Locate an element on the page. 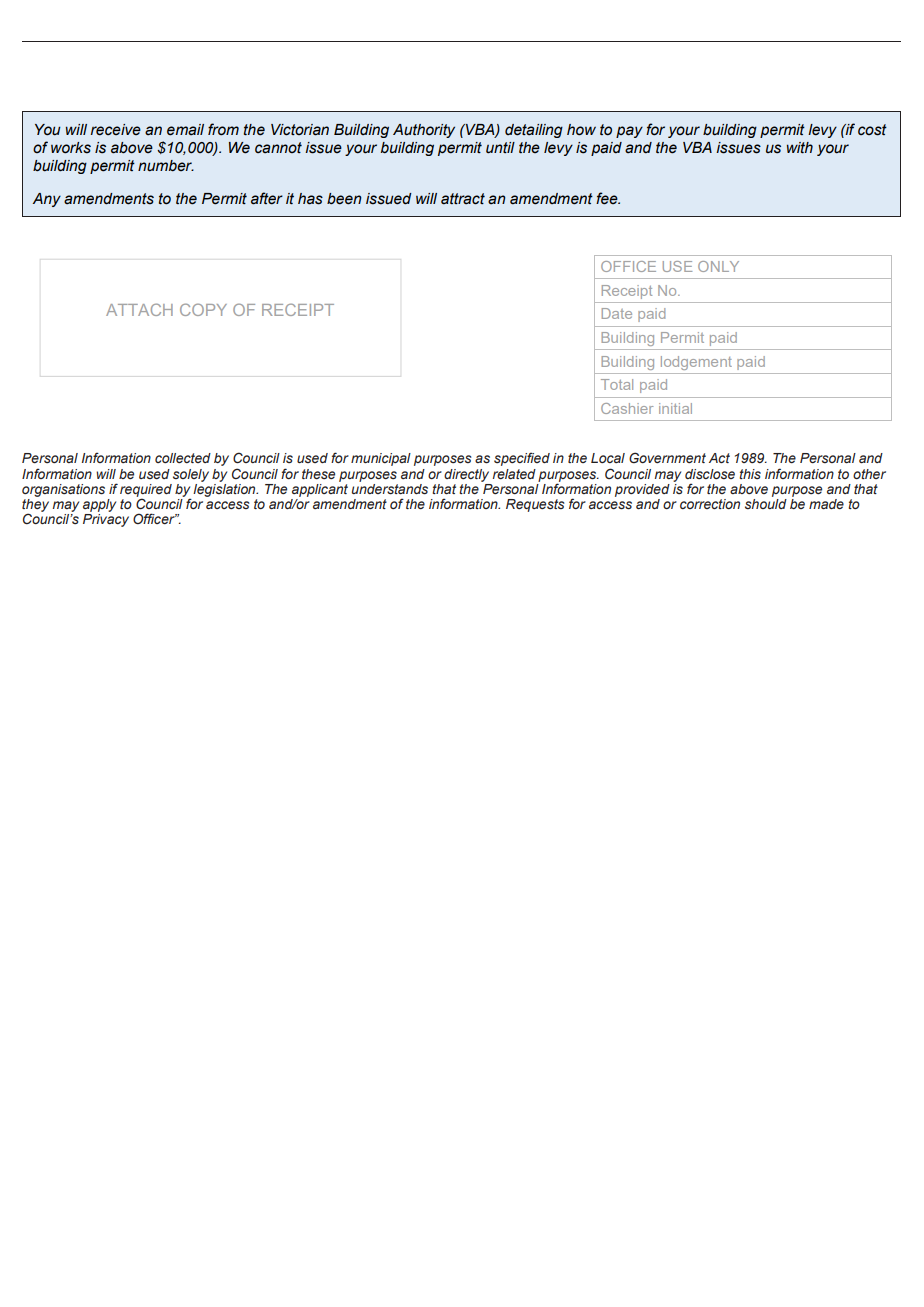  ATTACH is located at coordinates (139, 309).
